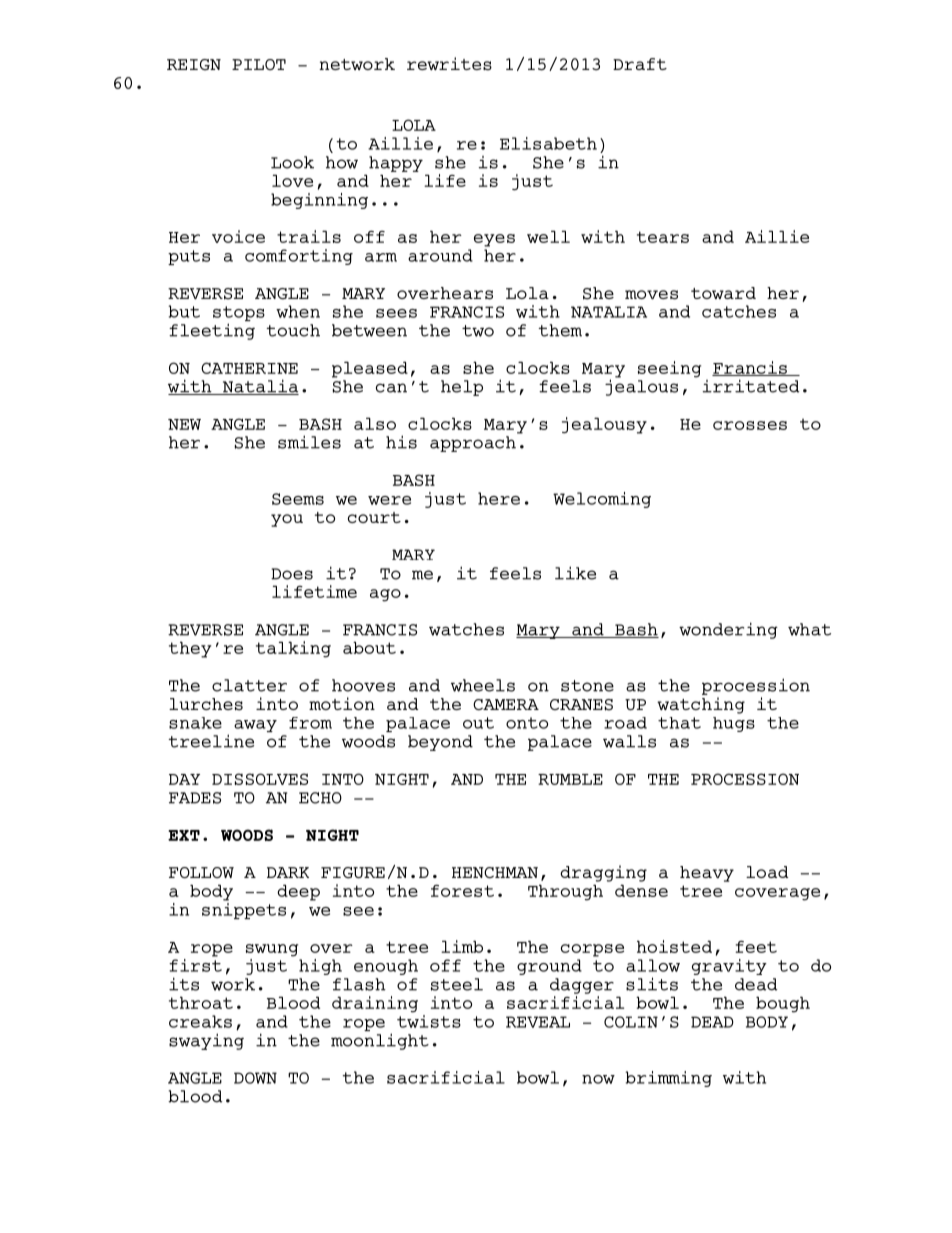 The image size is (952, 1233). Describe the element at coordinates (449, 64) in the screenshot. I see `rewrites` at that location.
